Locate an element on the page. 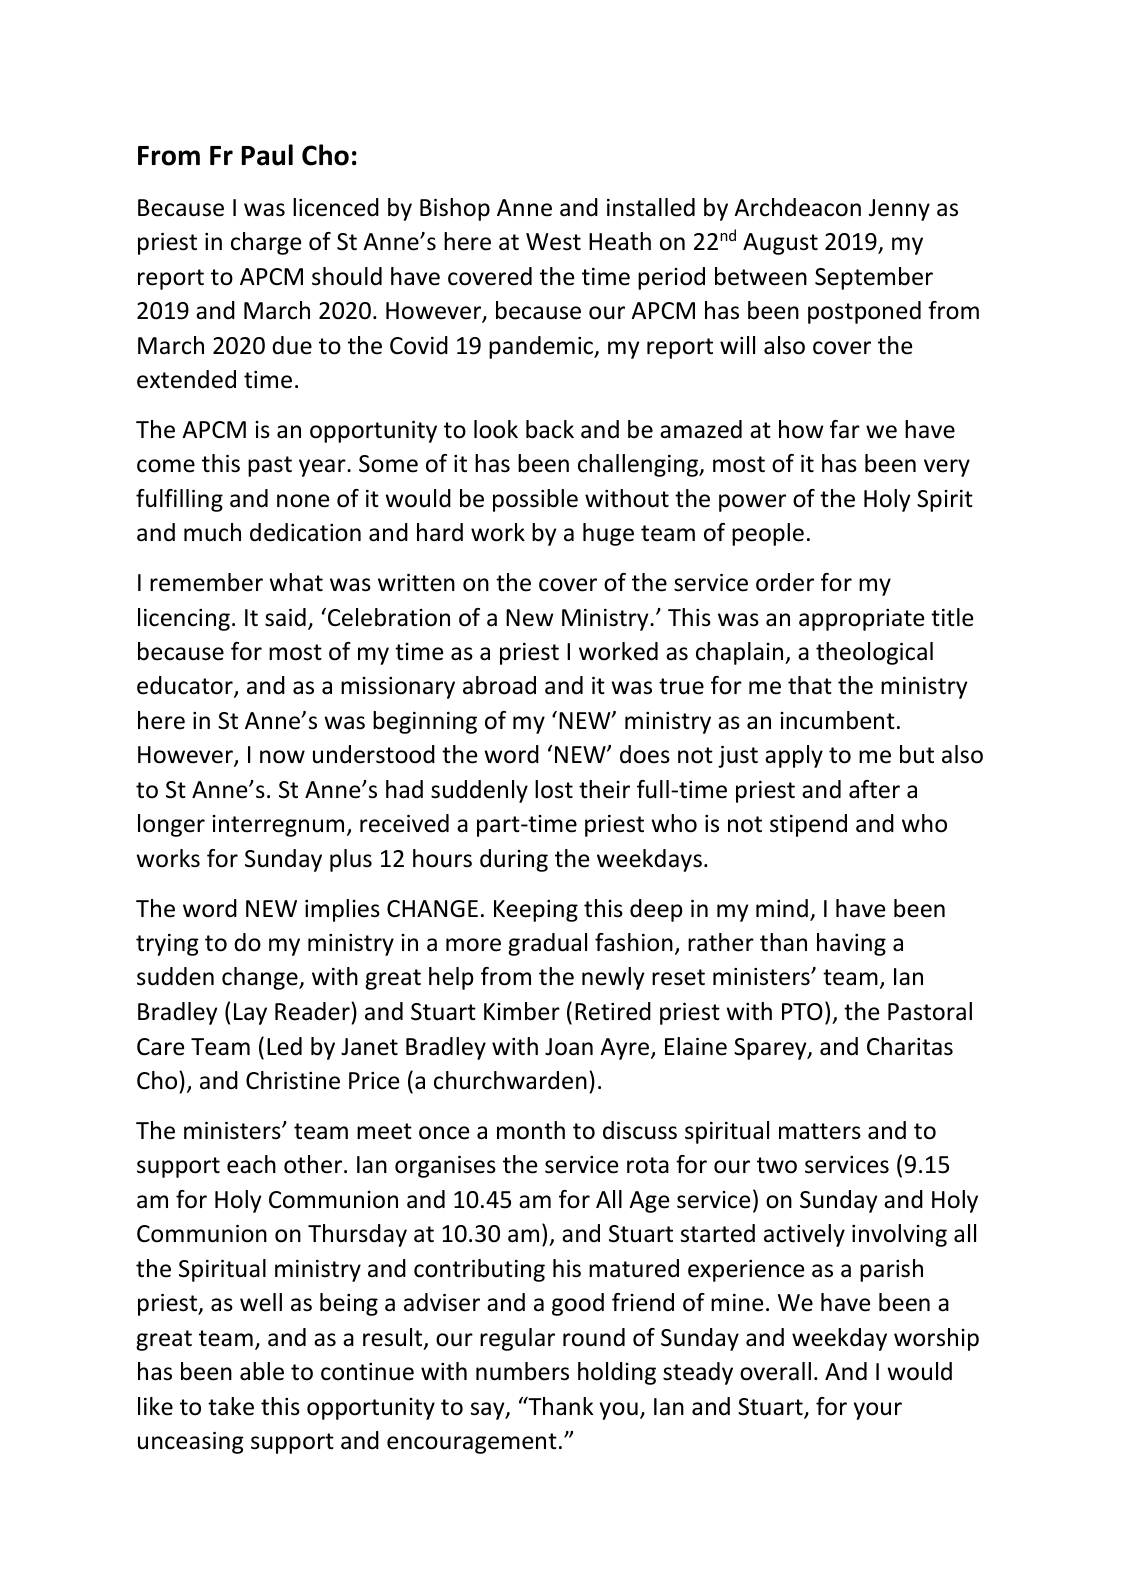  possible is located at coordinates (535, 500).
